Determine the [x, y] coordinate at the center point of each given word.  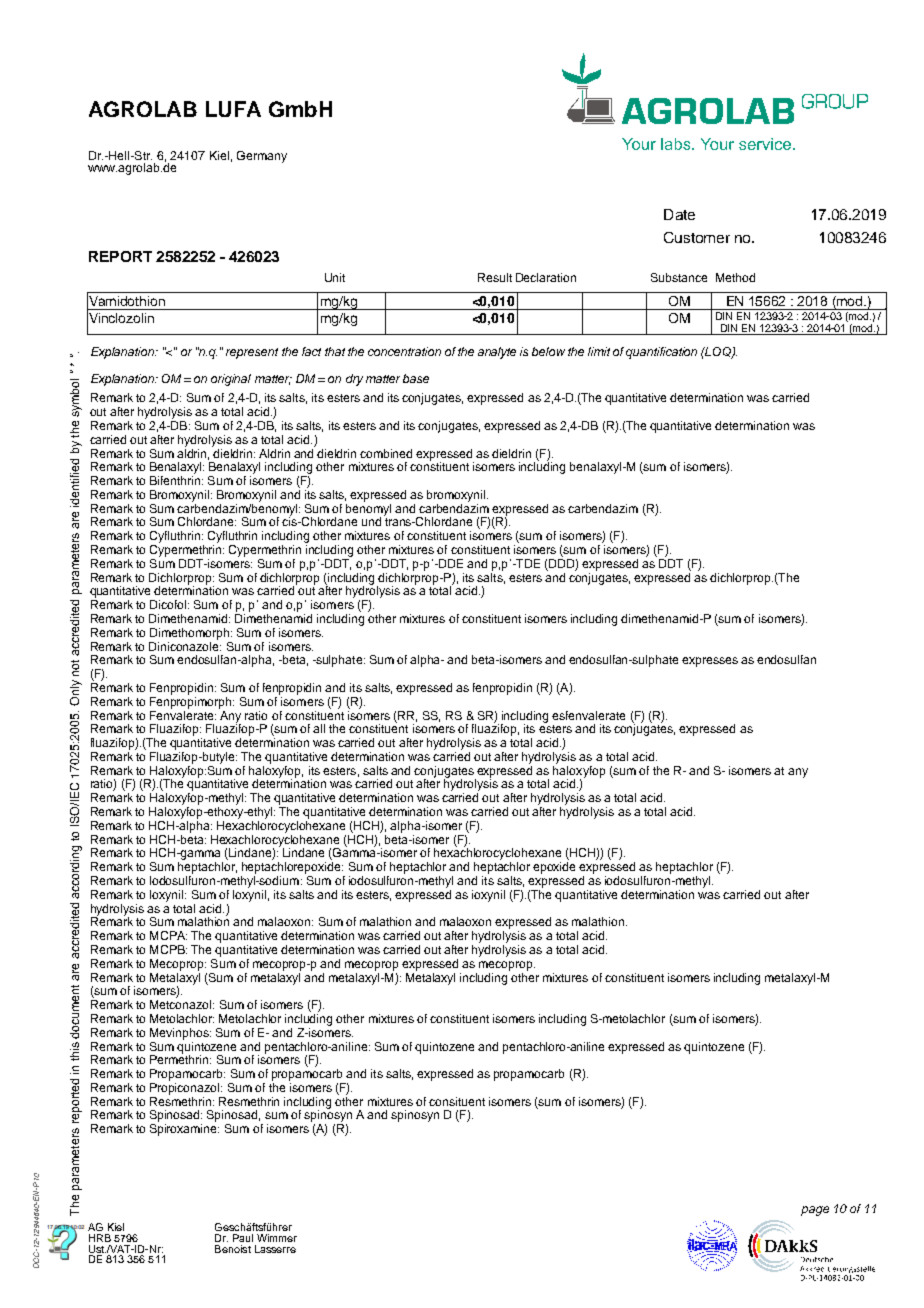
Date [679, 214]
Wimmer [277, 1238]
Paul [243, 1238]
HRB [100, 1238]
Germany [262, 157]
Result [495, 277]
